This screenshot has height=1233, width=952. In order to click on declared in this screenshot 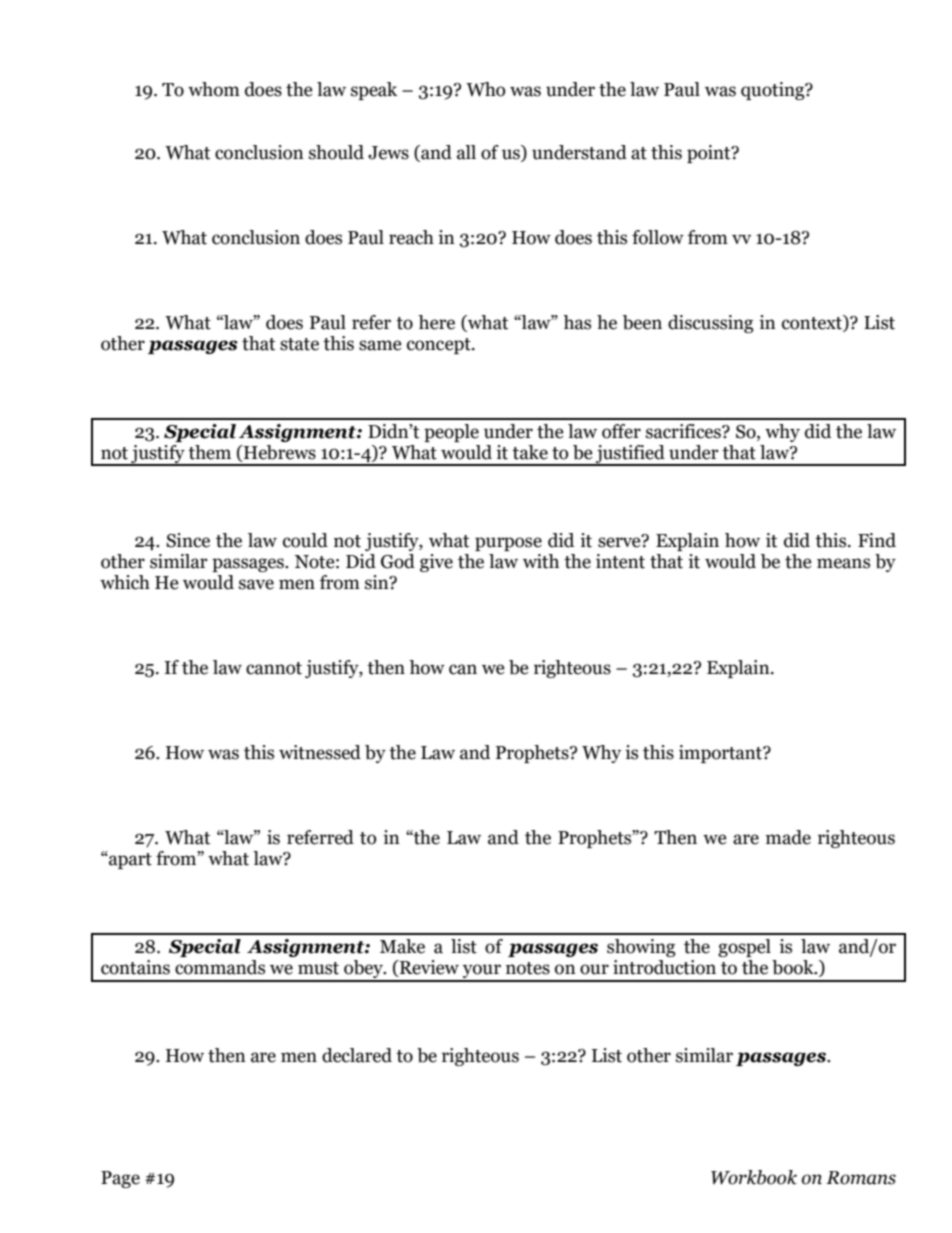, I will do `click(357, 1055)`.
